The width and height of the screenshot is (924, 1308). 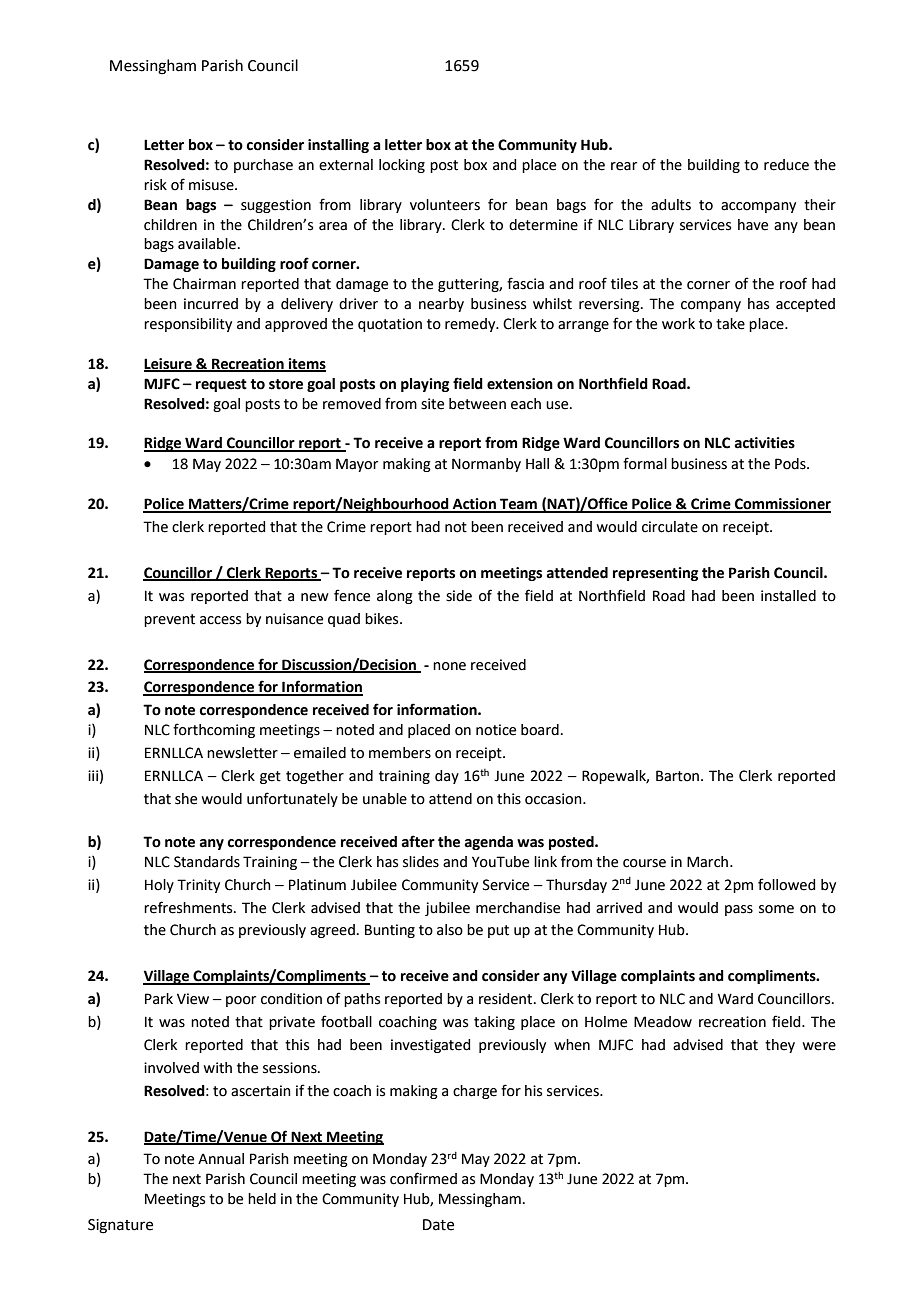 I want to click on they, so click(x=780, y=1046).
